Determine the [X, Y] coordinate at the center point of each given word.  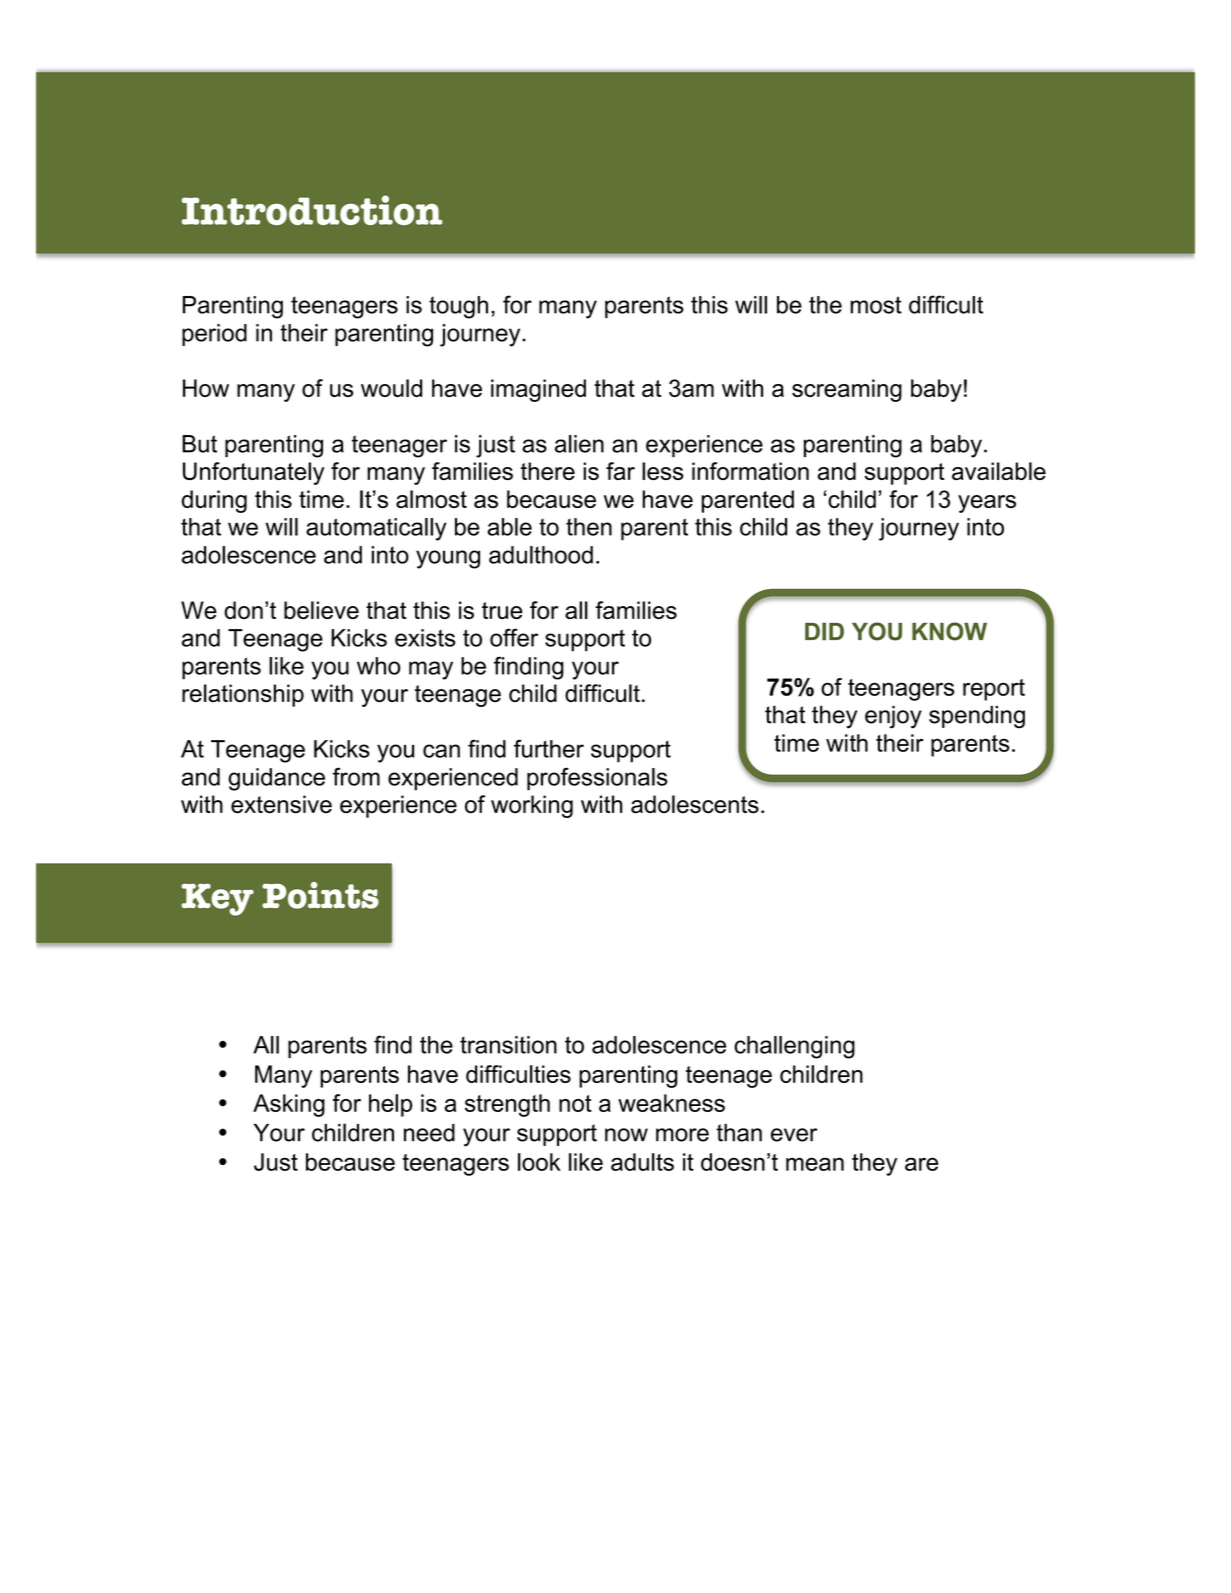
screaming [847, 390]
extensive [281, 804]
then [589, 527]
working [532, 806]
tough [458, 307]
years [987, 504]
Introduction [312, 210]
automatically [376, 529]
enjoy [893, 717]
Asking [289, 1105]
